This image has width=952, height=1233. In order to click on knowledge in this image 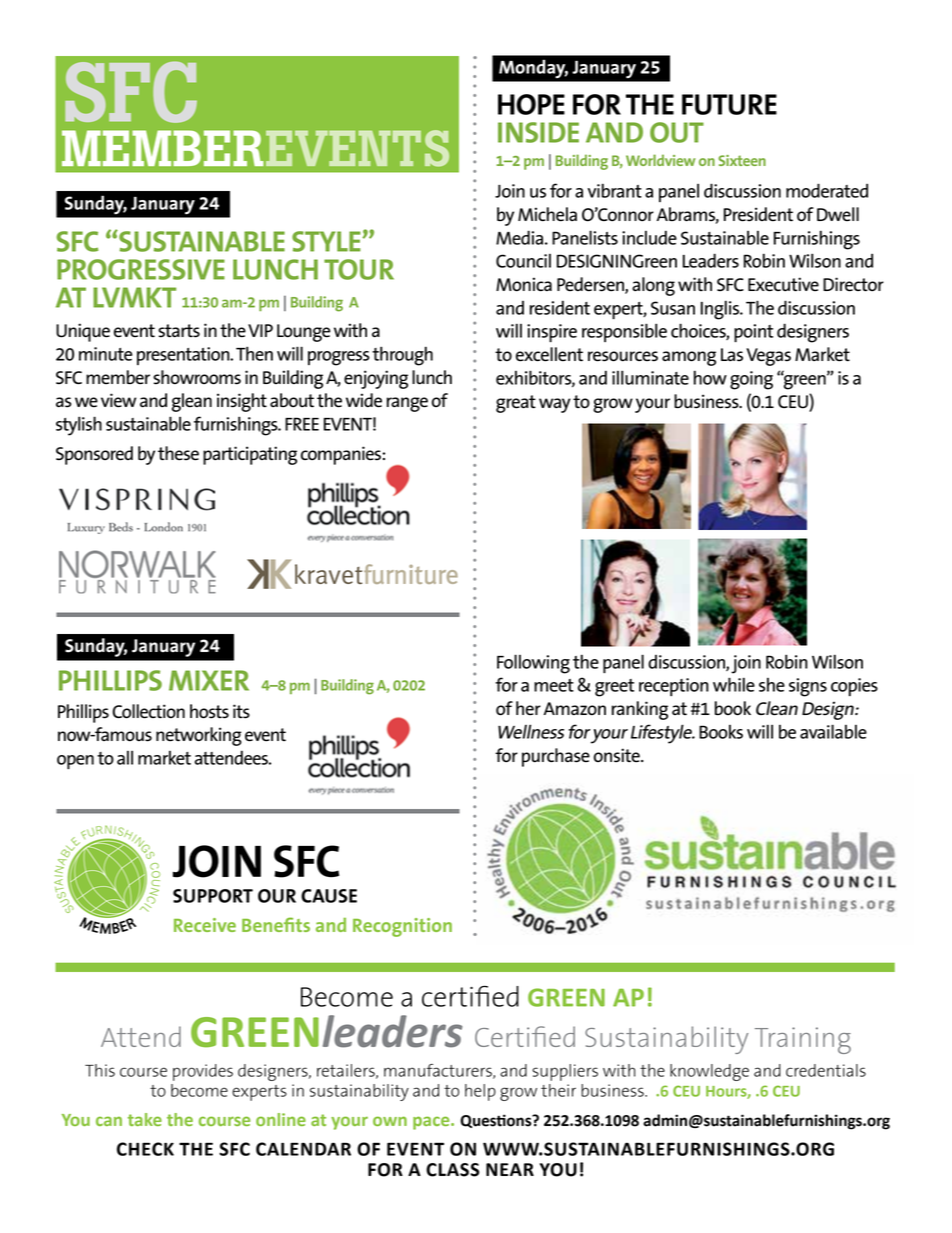, I will do `click(709, 1072)`.
